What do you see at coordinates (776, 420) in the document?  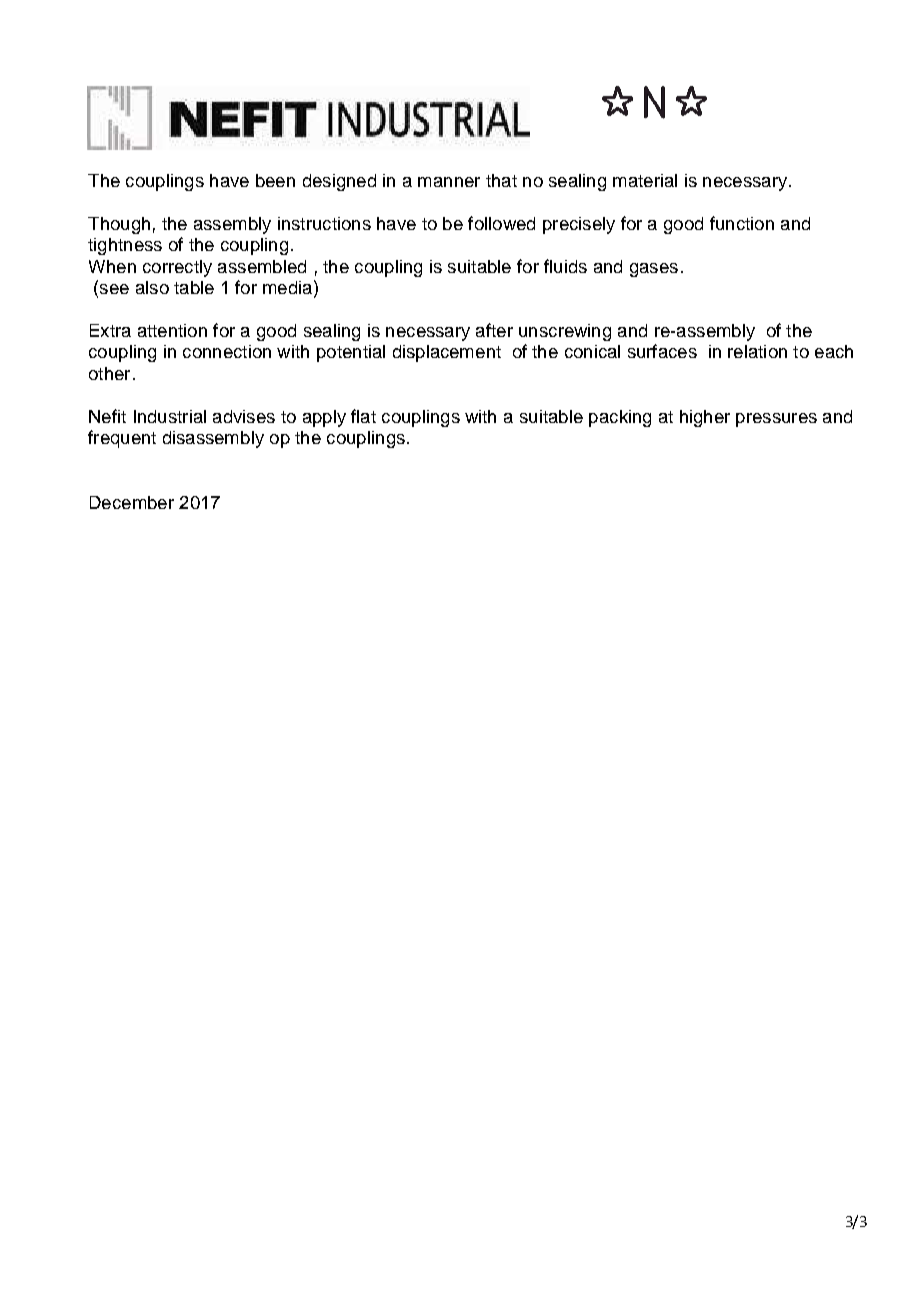 I see `pressures` at bounding box center [776, 420].
